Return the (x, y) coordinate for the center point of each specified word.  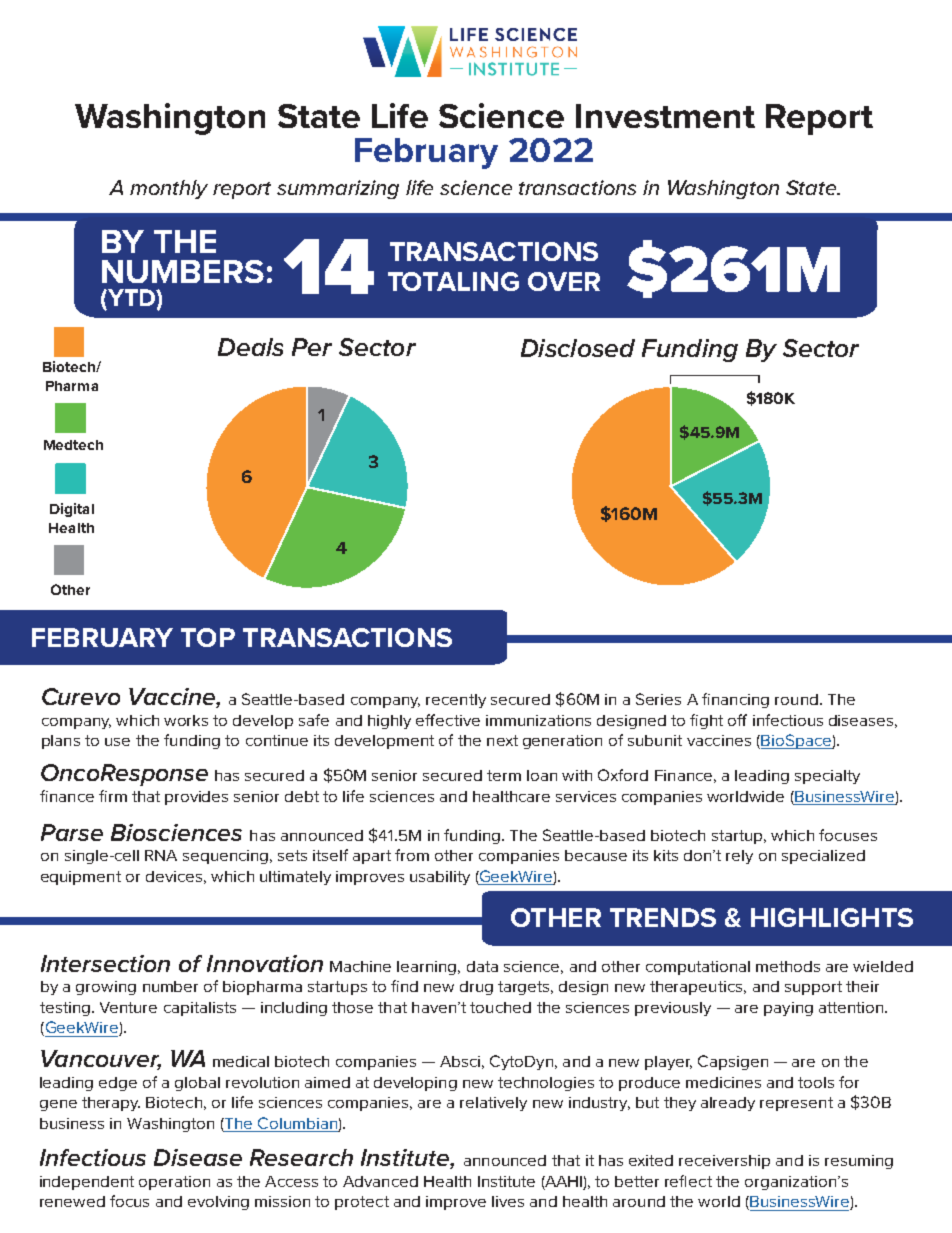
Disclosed (578, 348)
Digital (72, 510)
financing (735, 700)
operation (174, 1183)
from (412, 855)
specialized (823, 857)
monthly (169, 189)
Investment (665, 116)
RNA (161, 855)
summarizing (338, 189)
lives (508, 1201)
